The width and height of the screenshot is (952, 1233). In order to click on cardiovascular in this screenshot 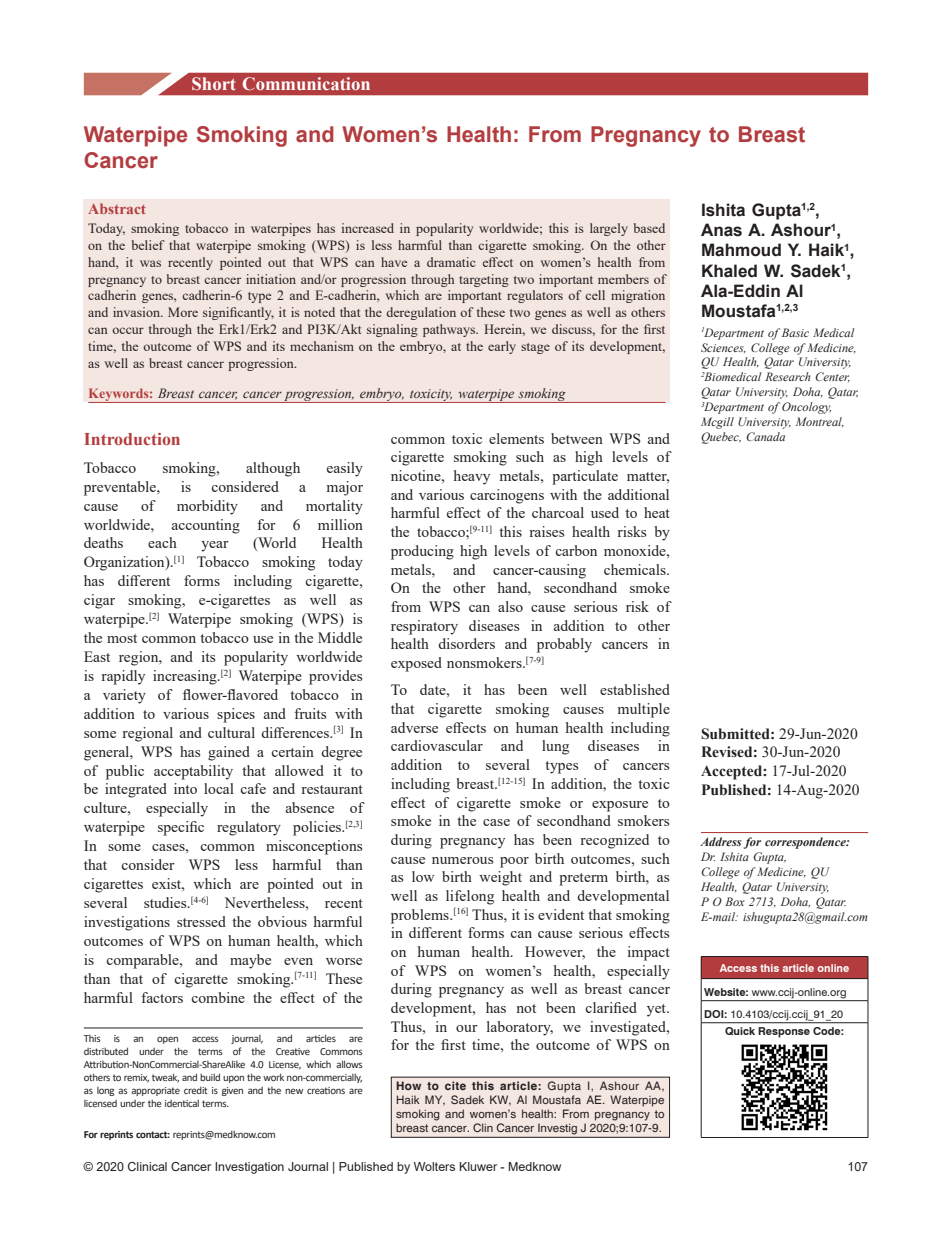, I will do `click(437, 745)`.
